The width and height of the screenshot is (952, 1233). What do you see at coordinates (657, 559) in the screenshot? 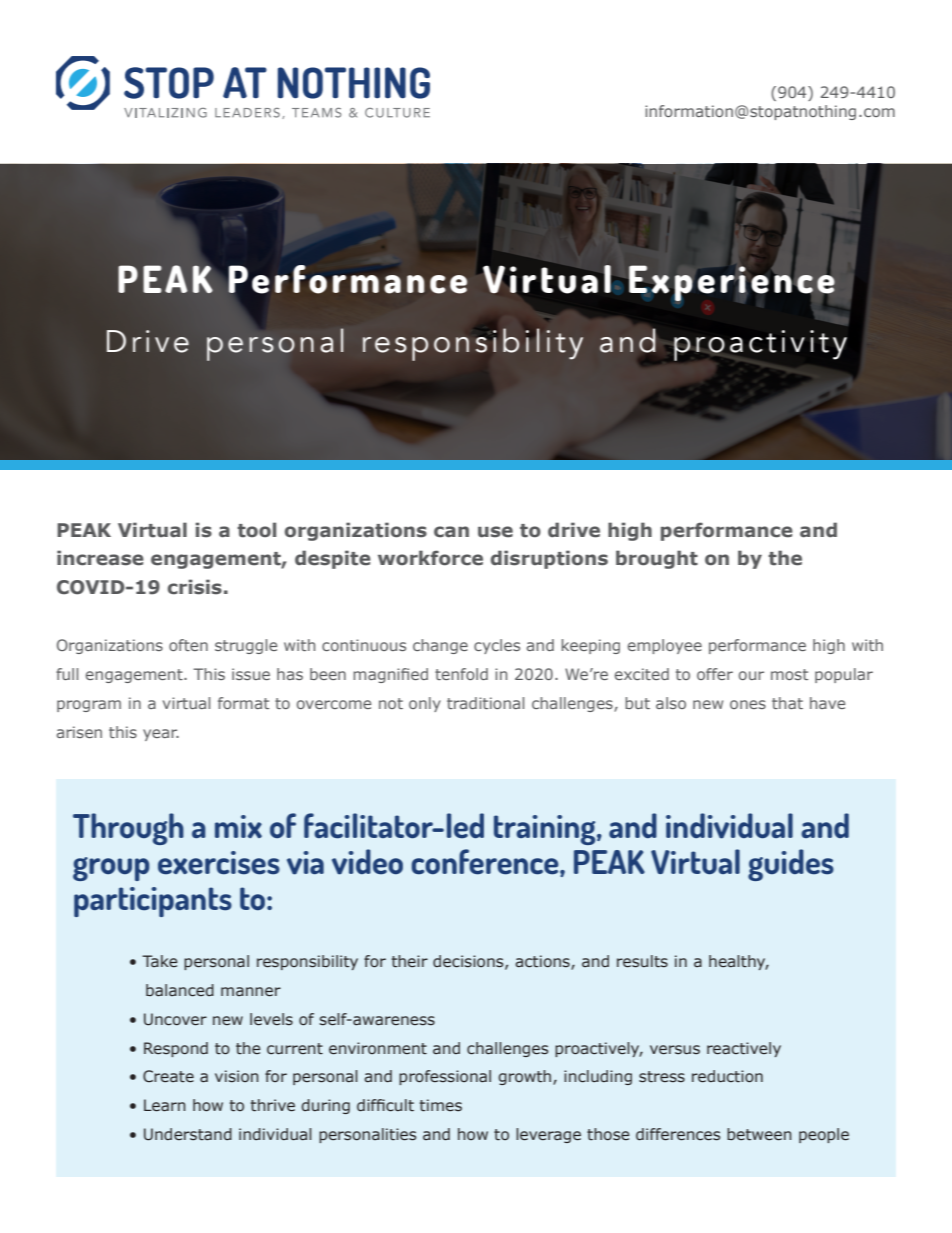
I see `brought` at bounding box center [657, 559].
